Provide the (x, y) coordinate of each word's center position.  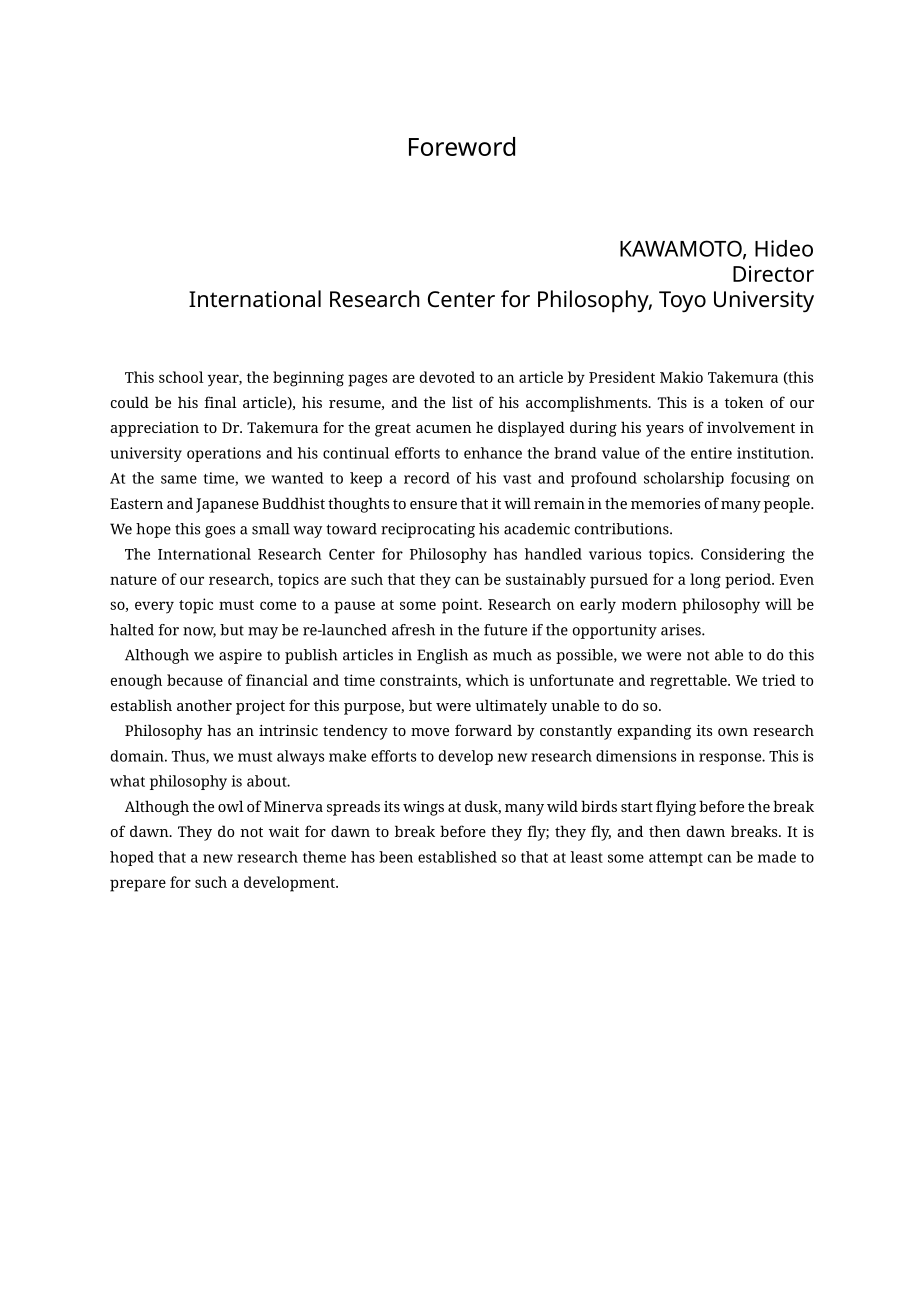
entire (711, 453)
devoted (447, 377)
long (705, 581)
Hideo (784, 248)
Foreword (462, 146)
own (733, 732)
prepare (138, 885)
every (154, 607)
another (204, 705)
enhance (493, 453)
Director (773, 273)
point (461, 606)
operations (224, 454)
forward (483, 730)
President (622, 377)
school (181, 377)
